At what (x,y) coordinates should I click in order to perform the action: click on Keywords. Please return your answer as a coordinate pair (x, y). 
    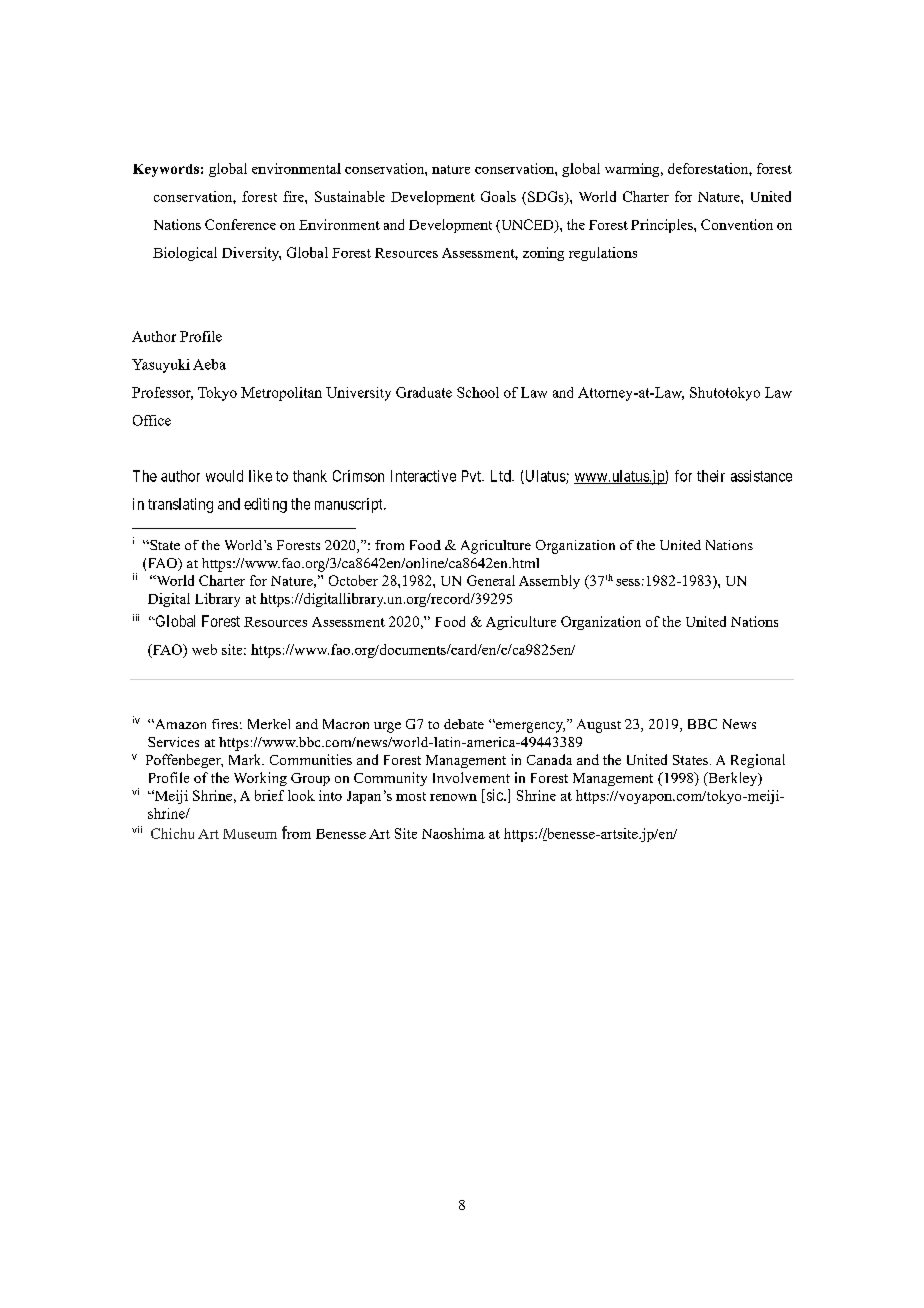
    Looking at the image, I should click on (166, 170).
